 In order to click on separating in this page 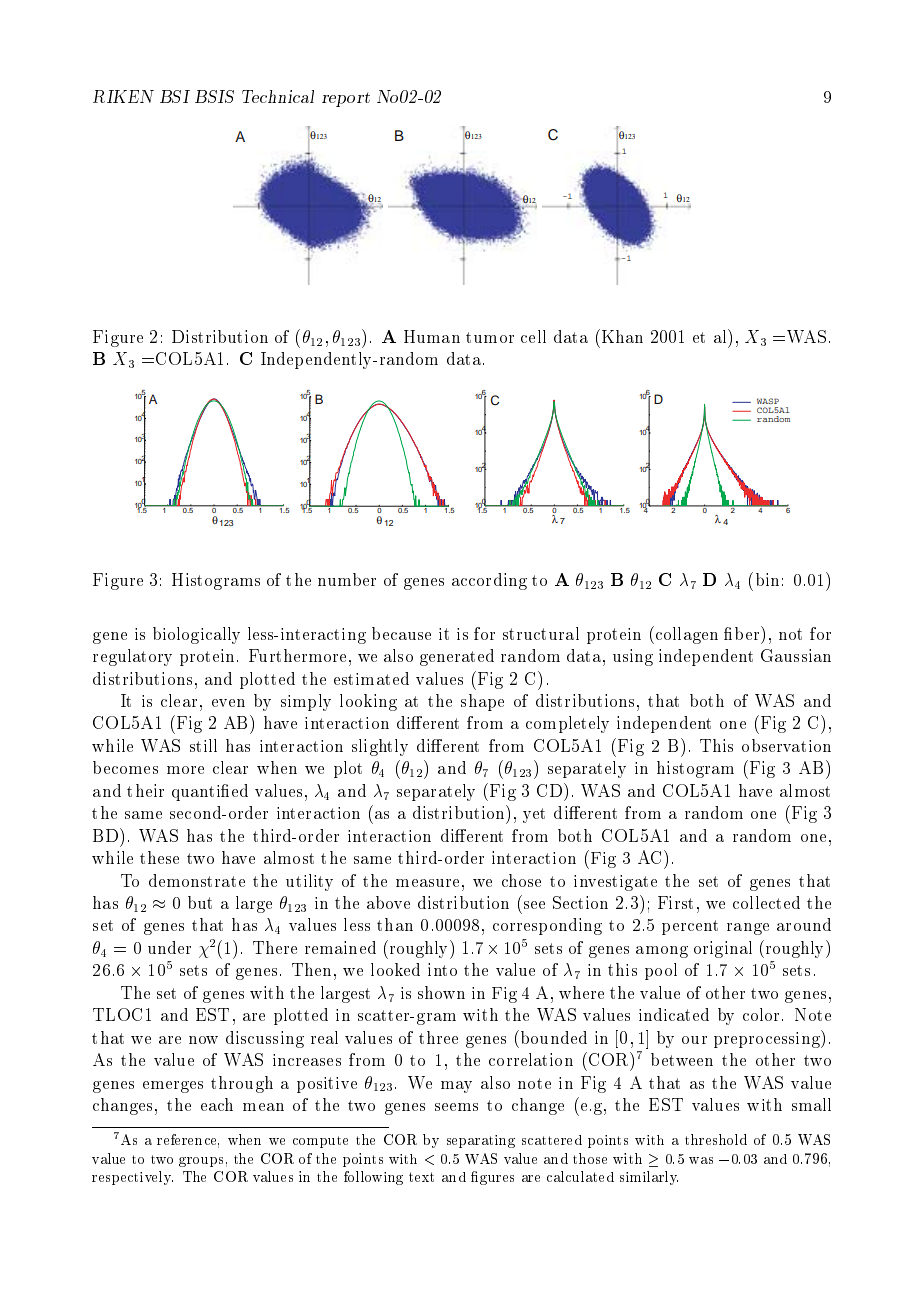, I will do `click(481, 1141)`.
